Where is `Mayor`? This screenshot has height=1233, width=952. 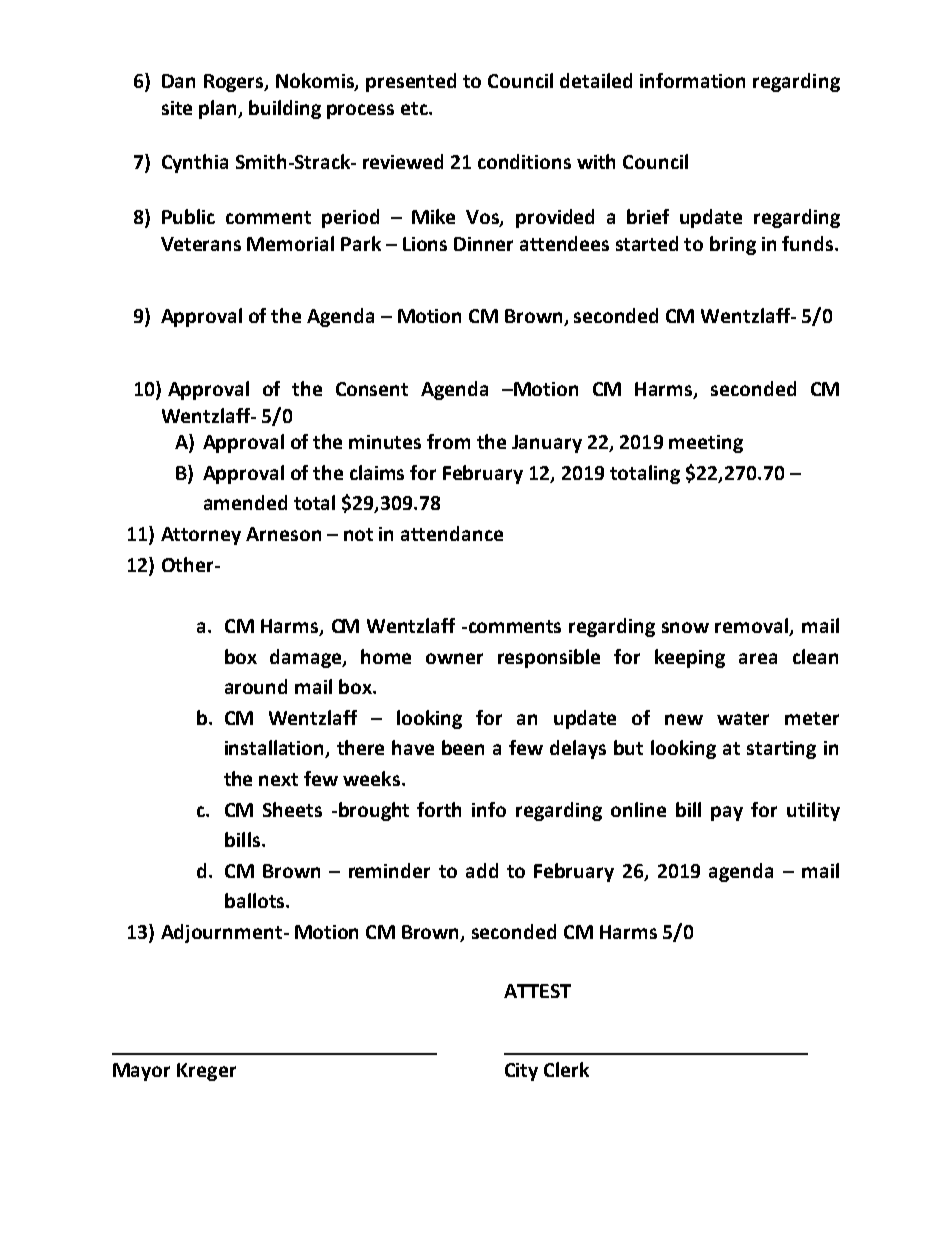 Mayor is located at coordinates (141, 1072).
